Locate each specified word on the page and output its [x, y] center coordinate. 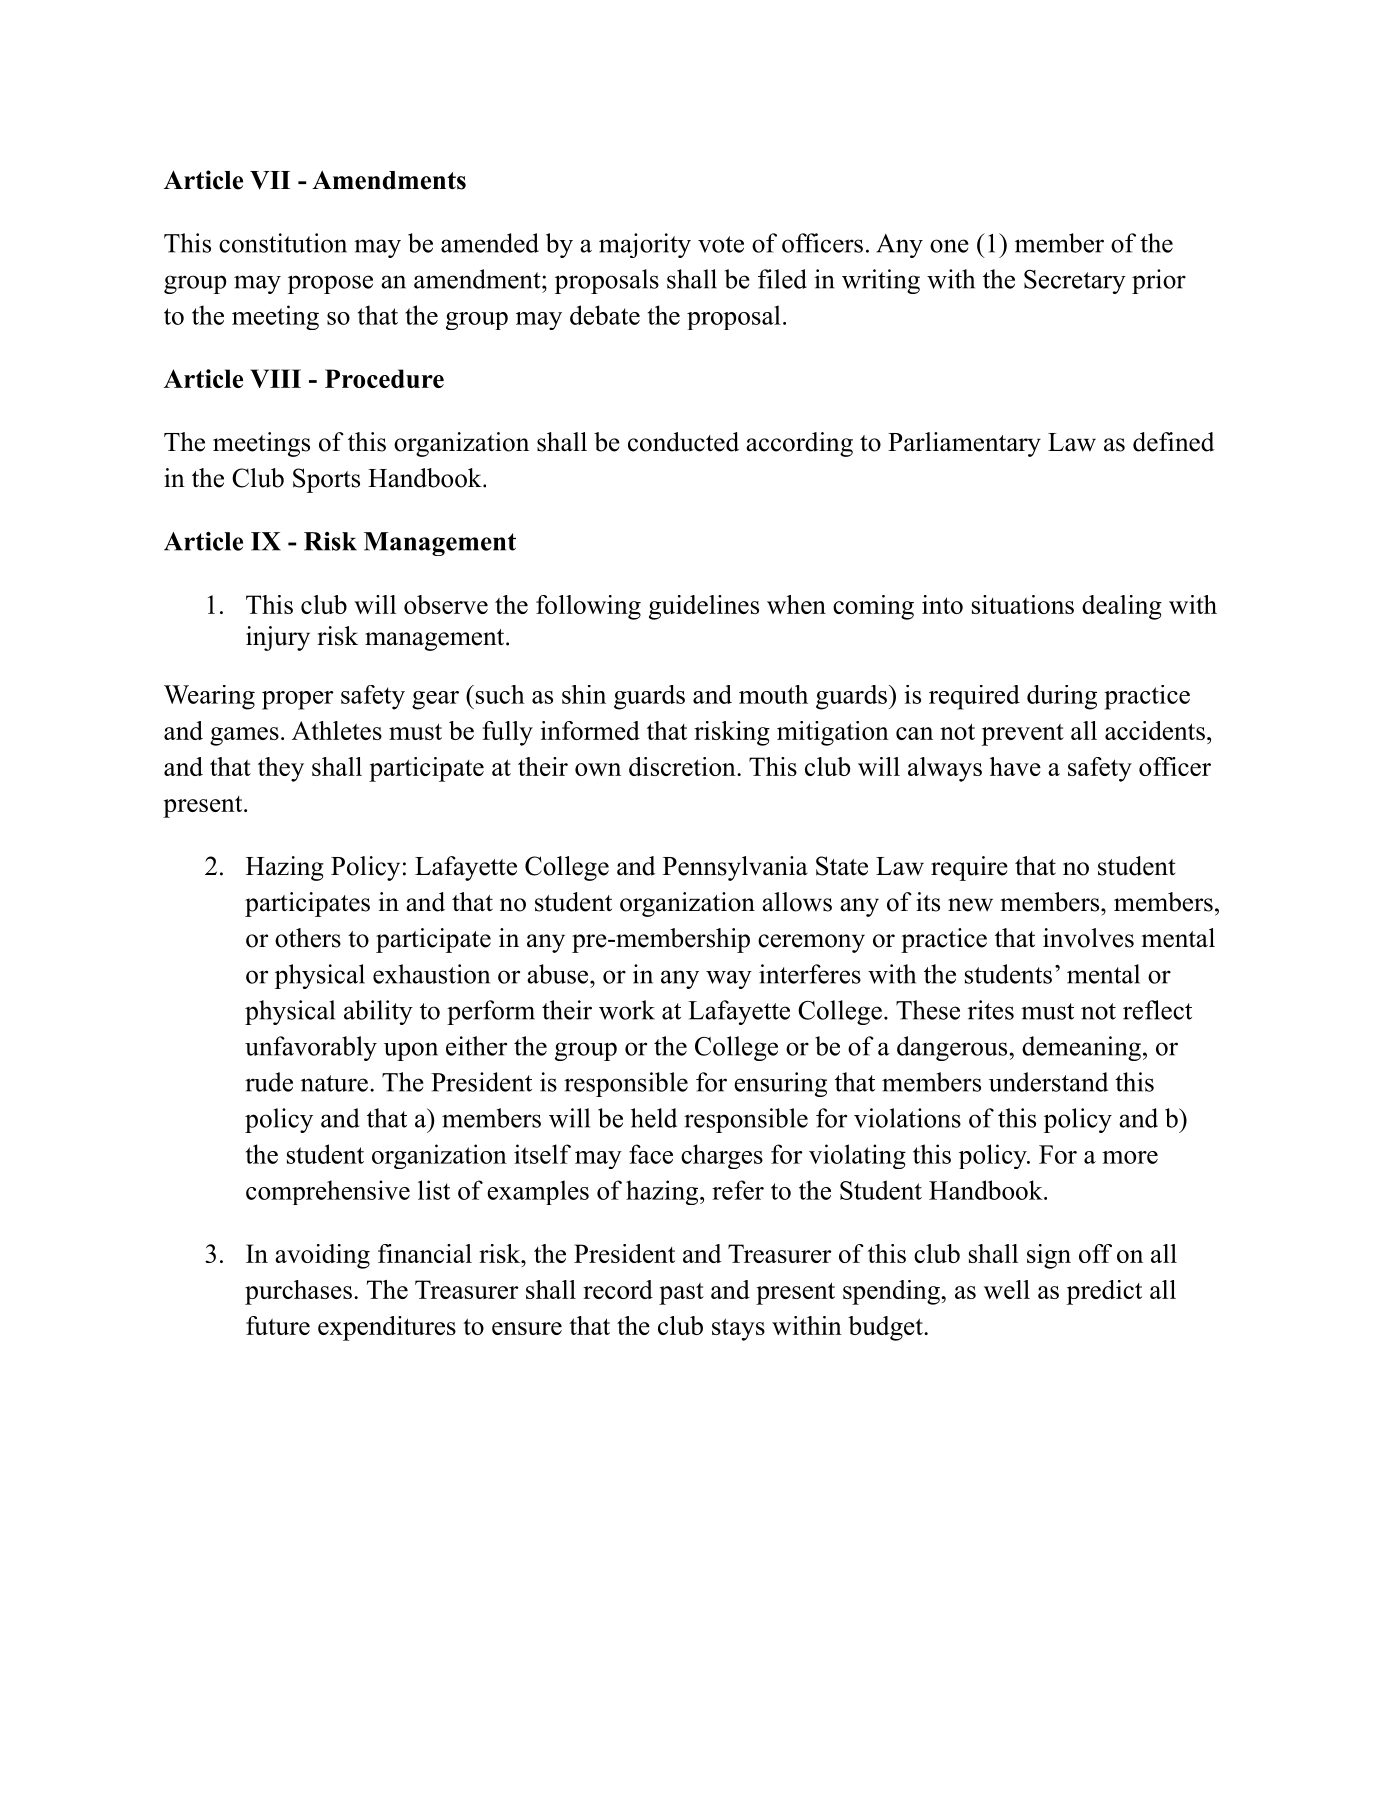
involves [1088, 938]
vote [721, 244]
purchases [298, 1292]
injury [278, 638]
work [627, 1010]
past [681, 1294]
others [308, 938]
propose [330, 284]
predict [1104, 1292]
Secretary [1075, 282]
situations [1023, 604]
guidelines [704, 607]
